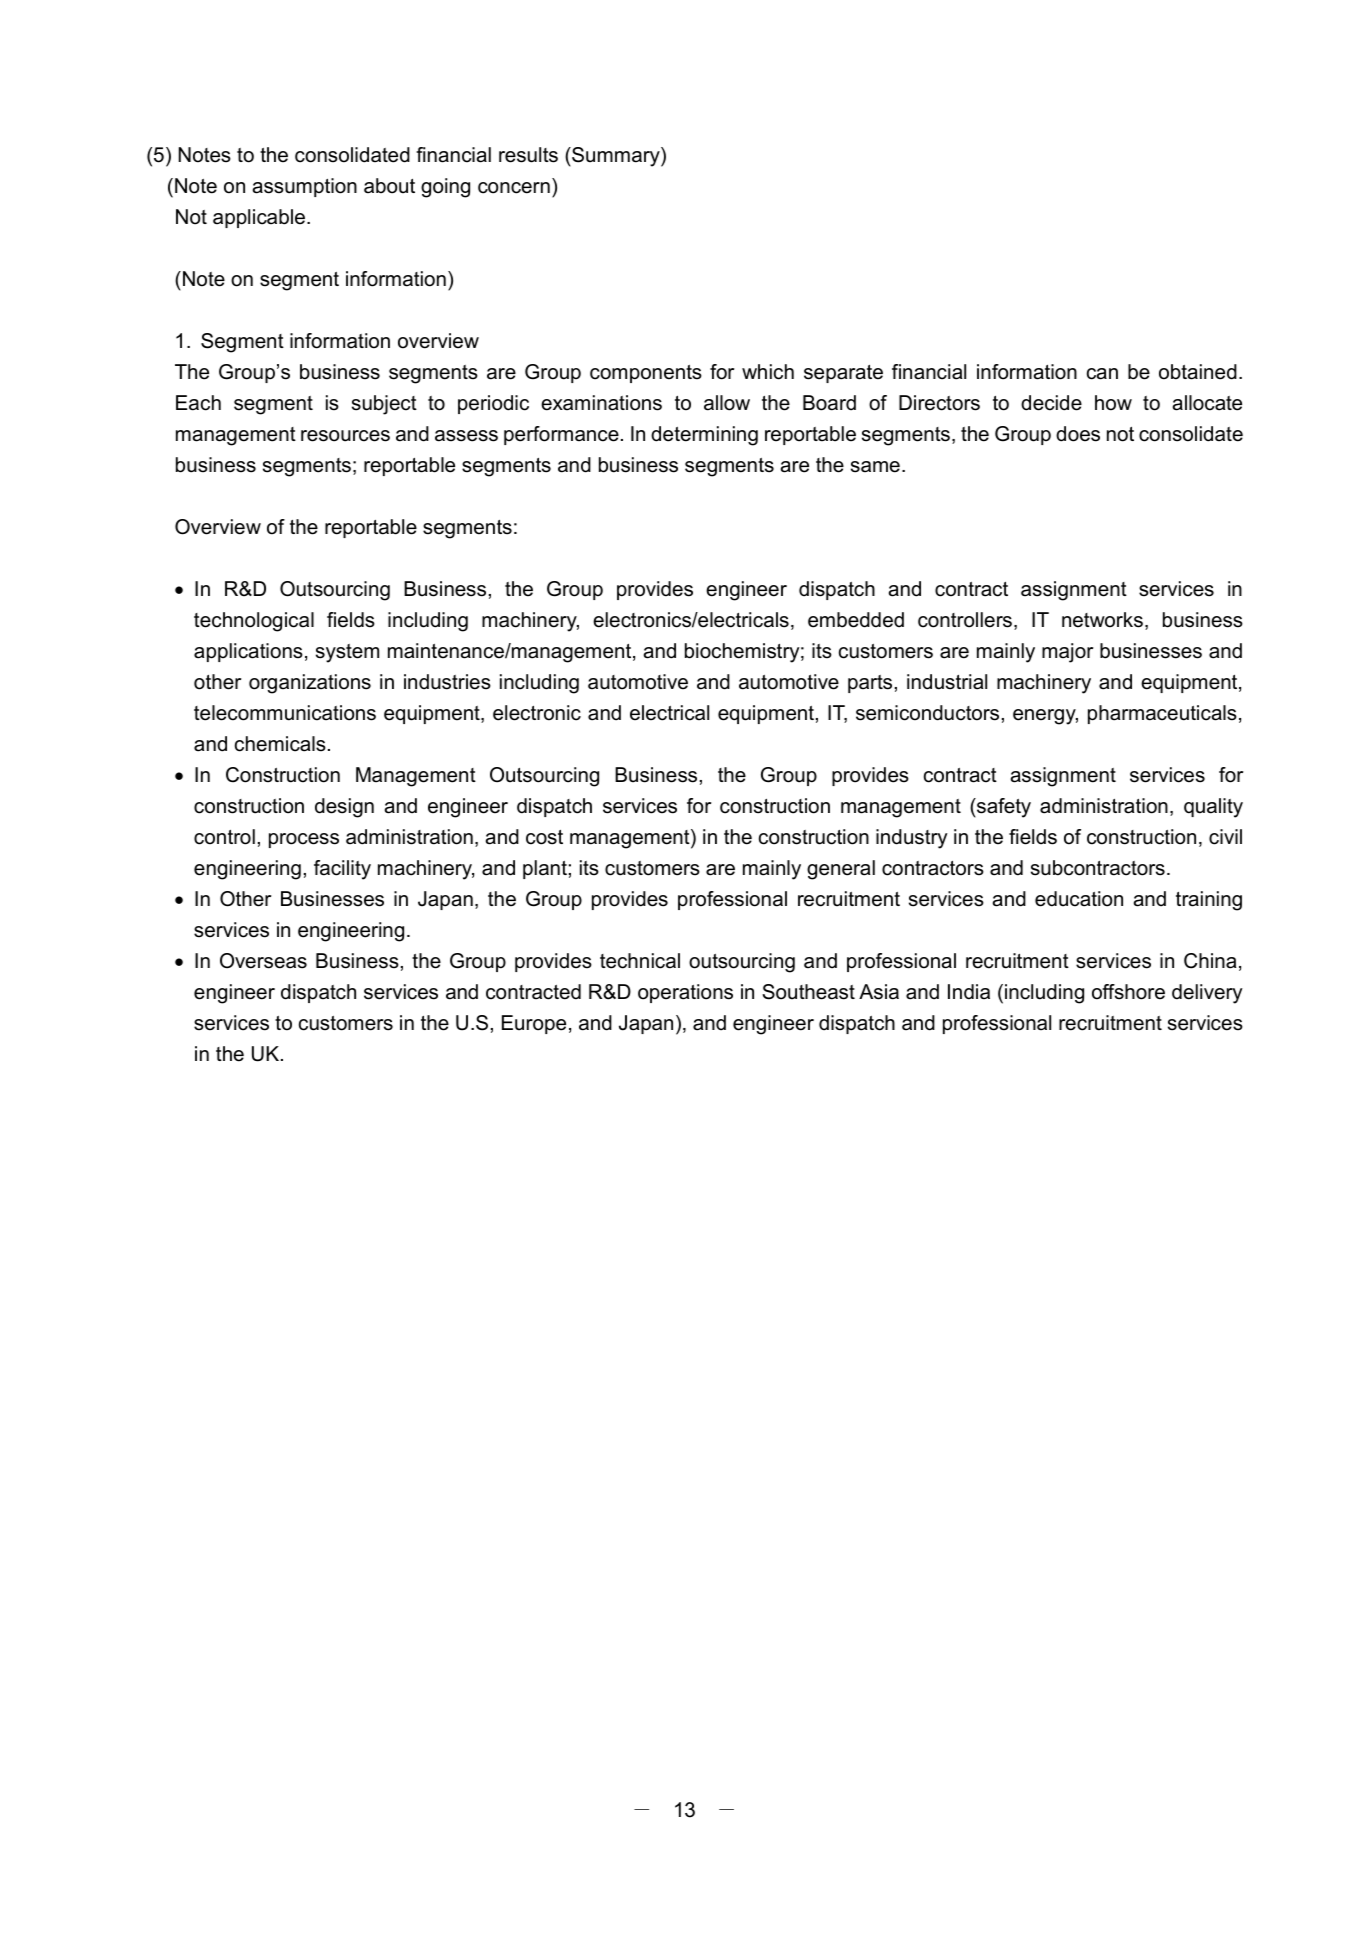 The image size is (1367, 1933). What do you see at coordinates (263, 961) in the document?
I see `Overseas` at bounding box center [263, 961].
